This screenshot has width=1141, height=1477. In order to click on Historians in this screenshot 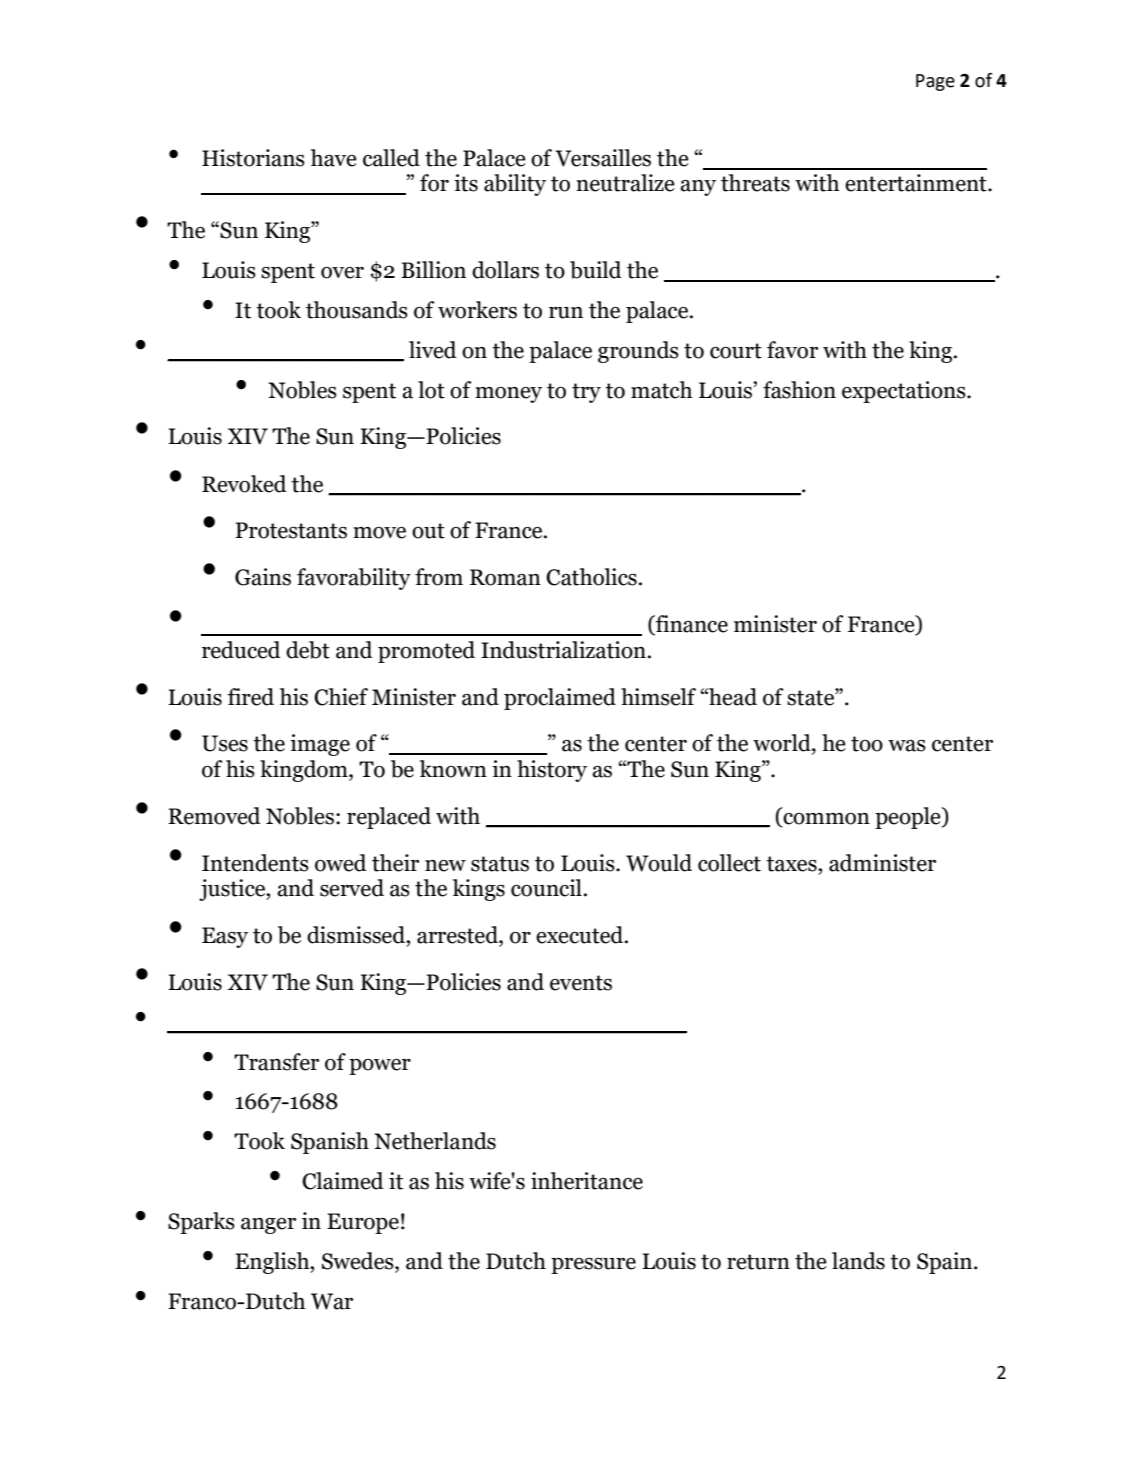, I will do `click(253, 158)`.
